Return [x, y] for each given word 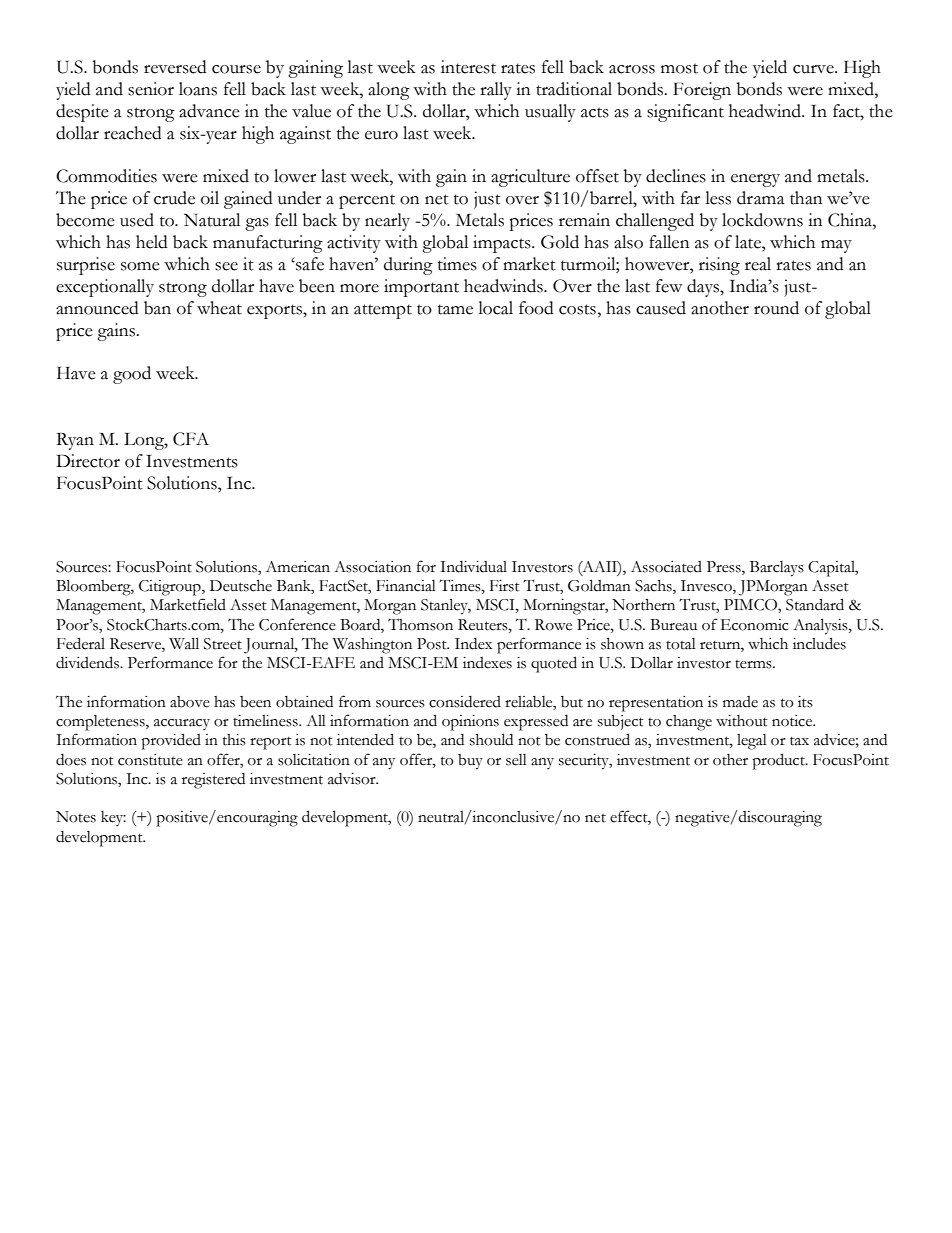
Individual [473, 567]
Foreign [702, 91]
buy [470, 762]
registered [213, 781]
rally [496, 91]
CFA [191, 439]
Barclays [777, 569]
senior [151, 89]
